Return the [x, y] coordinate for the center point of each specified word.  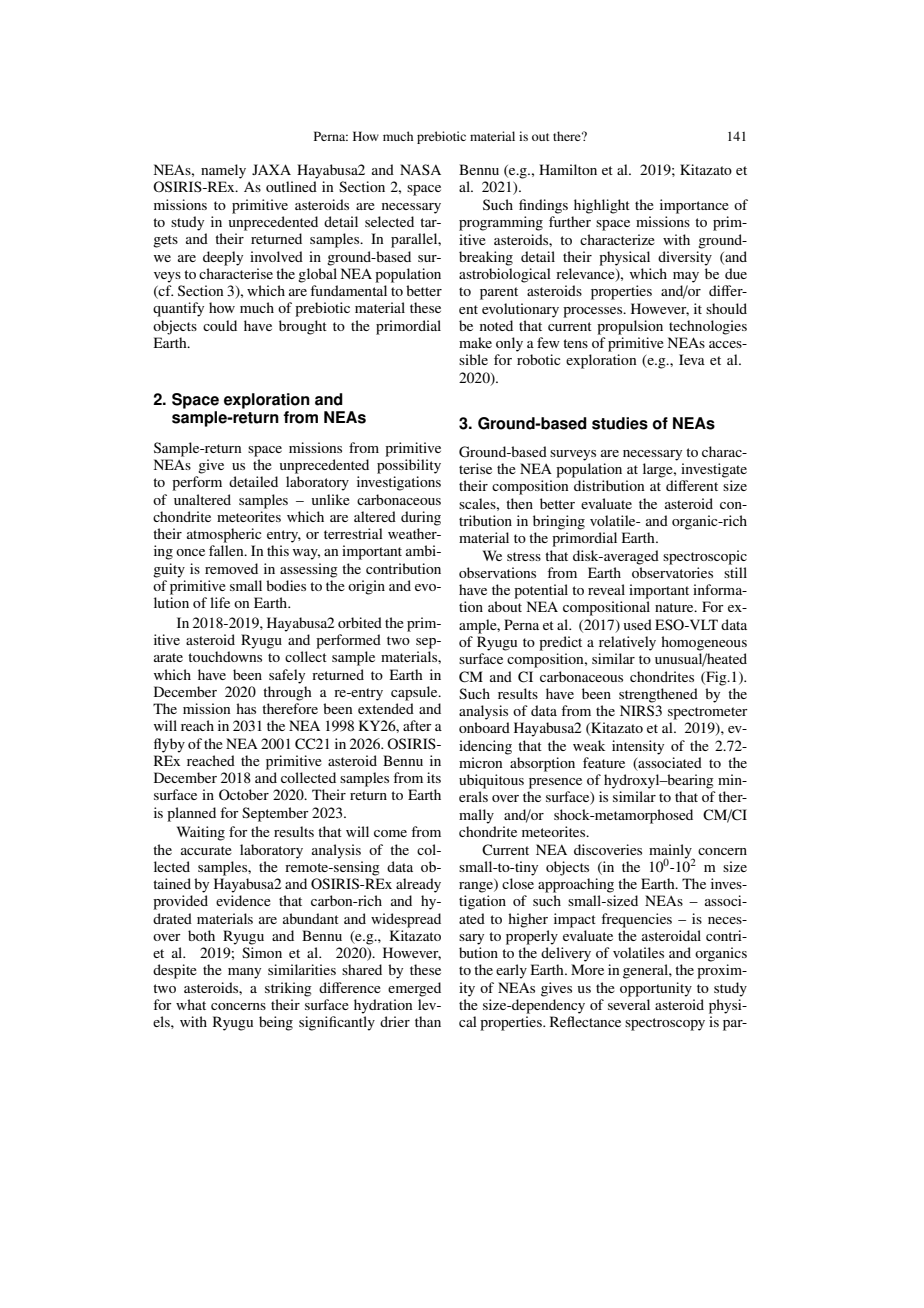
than [428, 1021]
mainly [671, 852]
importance [694, 206]
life [220, 602]
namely [223, 171]
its [434, 777]
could [220, 325]
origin [366, 587]
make [475, 342]
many [244, 973]
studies [620, 423]
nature [675, 607]
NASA [420, 169]
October [244, 795]
